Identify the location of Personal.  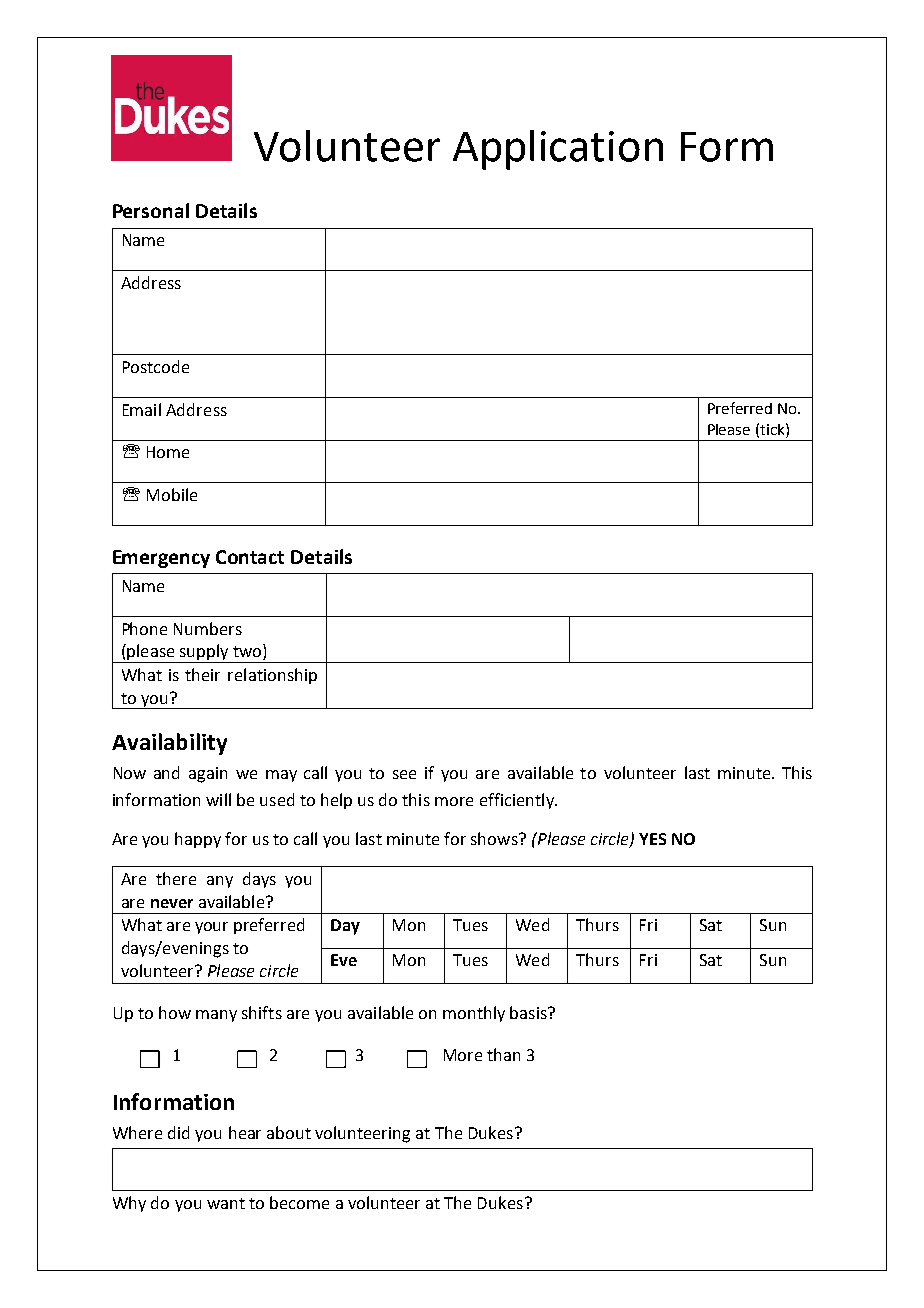
(151, 210).
